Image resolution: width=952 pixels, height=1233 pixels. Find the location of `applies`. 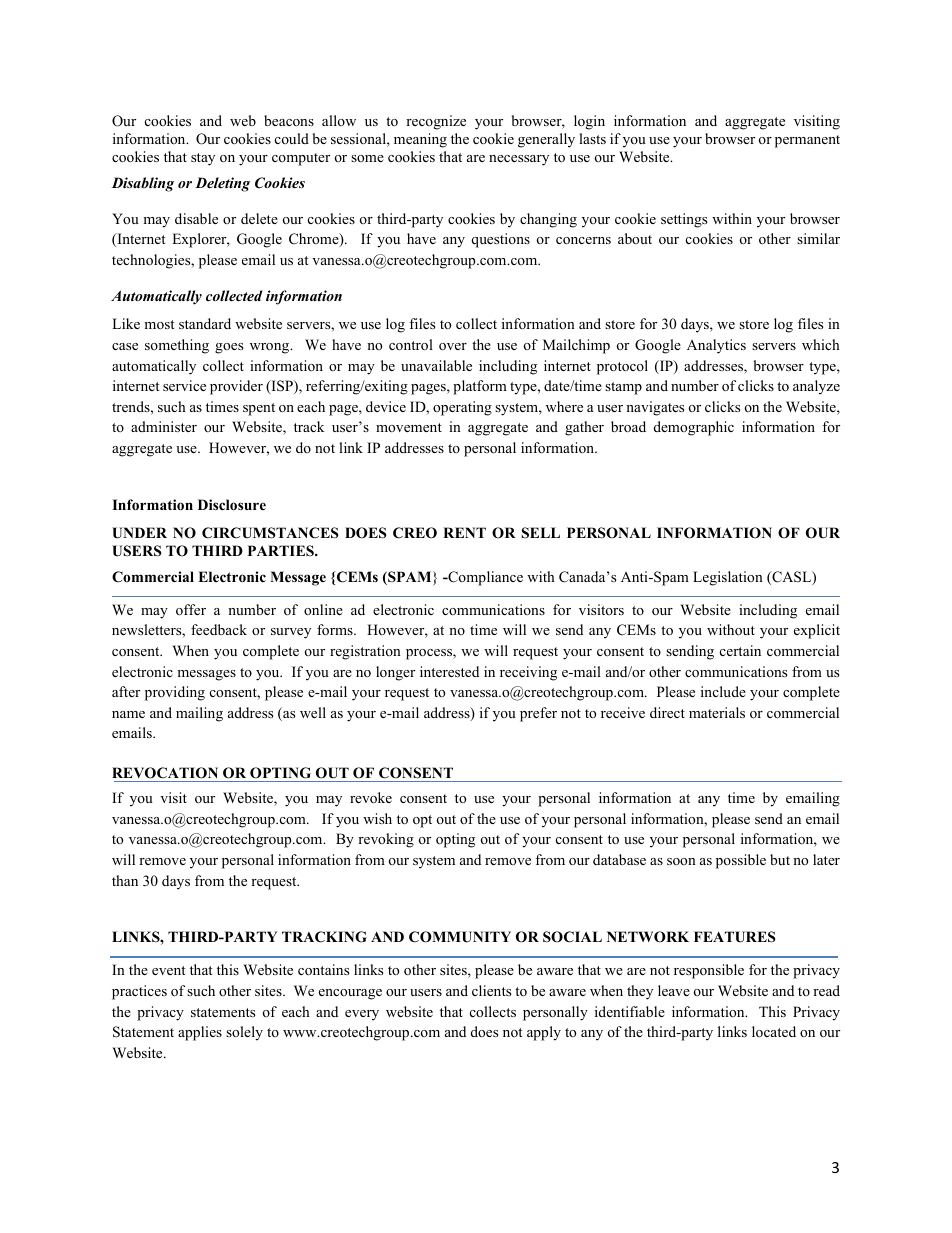

applies is located at coordinates (200, 1033).
